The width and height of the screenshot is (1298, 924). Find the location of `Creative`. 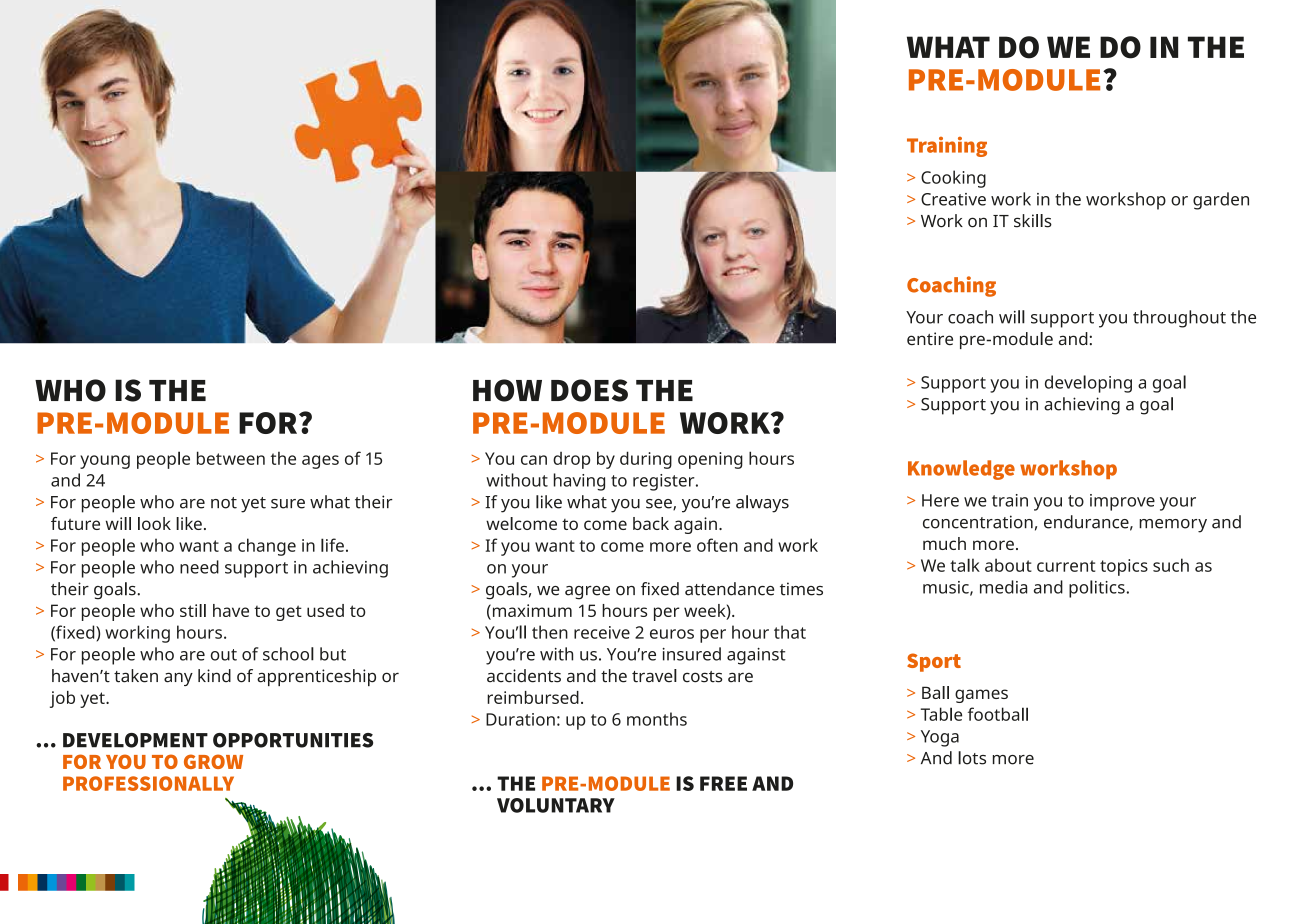

Creative is located at coordinates (953, 199).
